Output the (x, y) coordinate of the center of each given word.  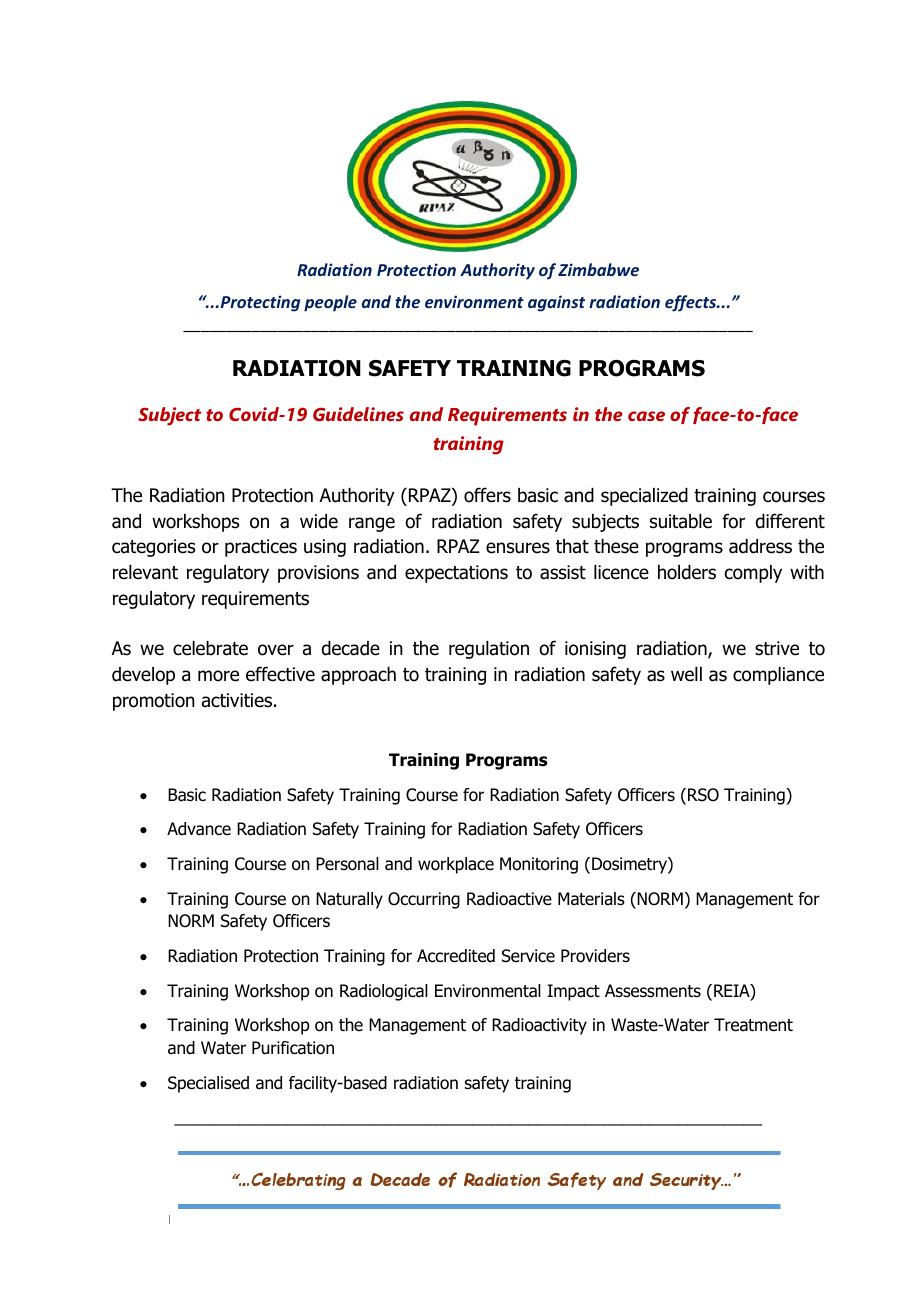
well (686, 674)
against (556, 303)
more (218, 676)
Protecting (259, 303)
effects (692, 303)
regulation (489, 650)
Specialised (208, 1084)
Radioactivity (539, 1026)
